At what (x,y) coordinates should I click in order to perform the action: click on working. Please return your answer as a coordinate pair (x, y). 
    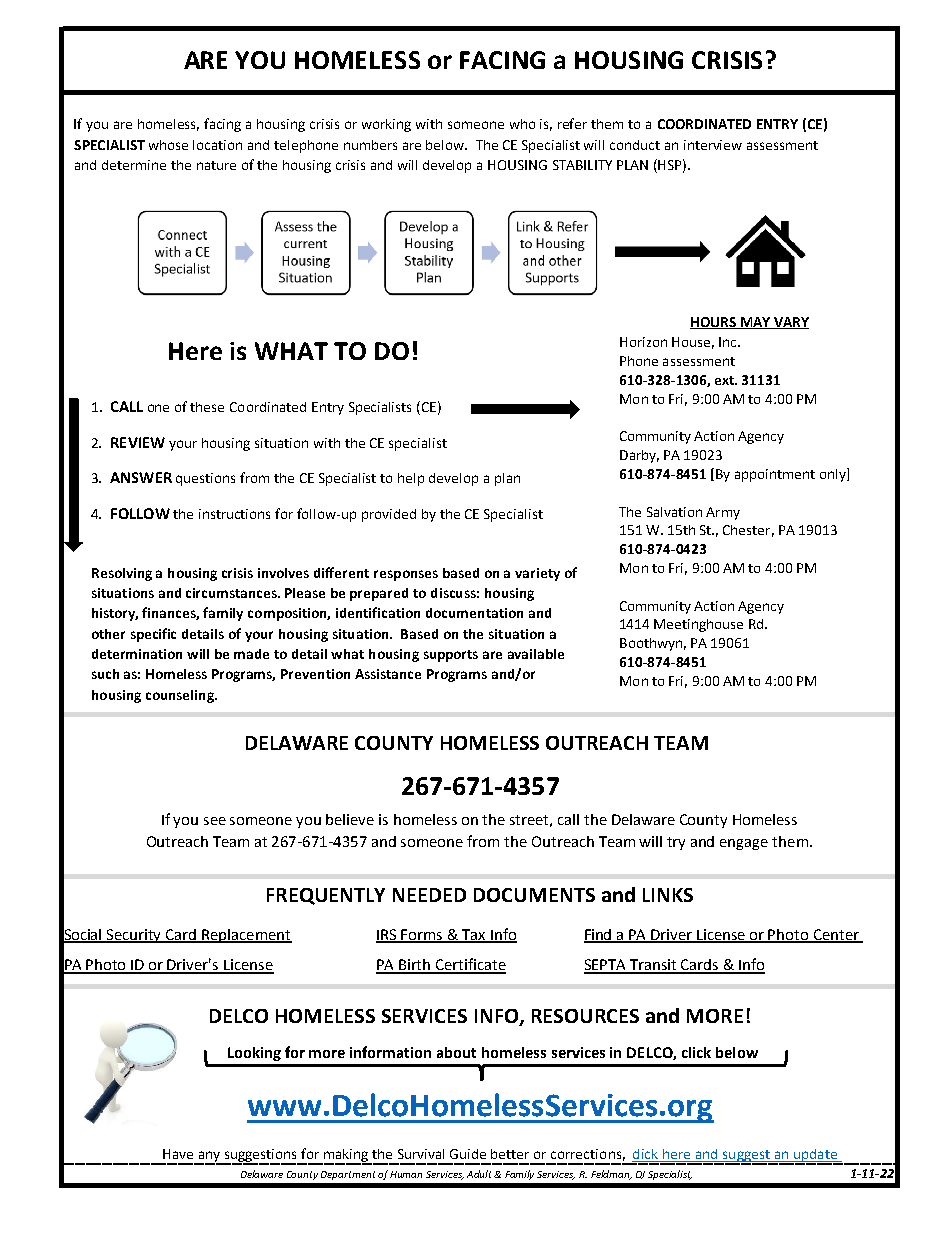
    Looking at the image, I should click on (386, 125).
